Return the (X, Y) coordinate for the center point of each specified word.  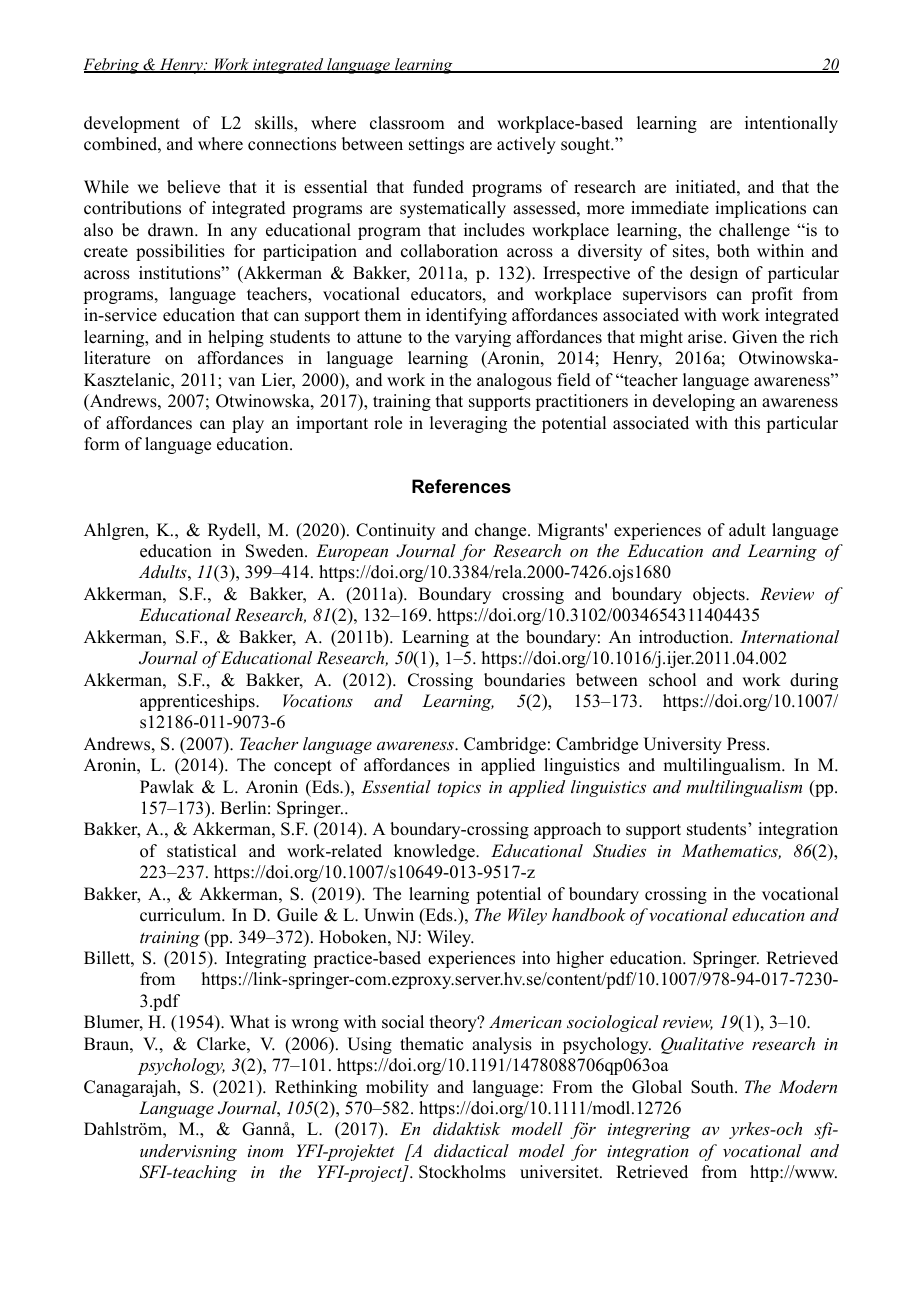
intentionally (791, 124)
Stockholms (462, 1172)
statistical (201, 851)
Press (747, 744)
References (461, 486)
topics (459, 789)
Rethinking (316, 1088)
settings (436, 145)
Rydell (233, 531)
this (747, 423)
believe (193, 187)
